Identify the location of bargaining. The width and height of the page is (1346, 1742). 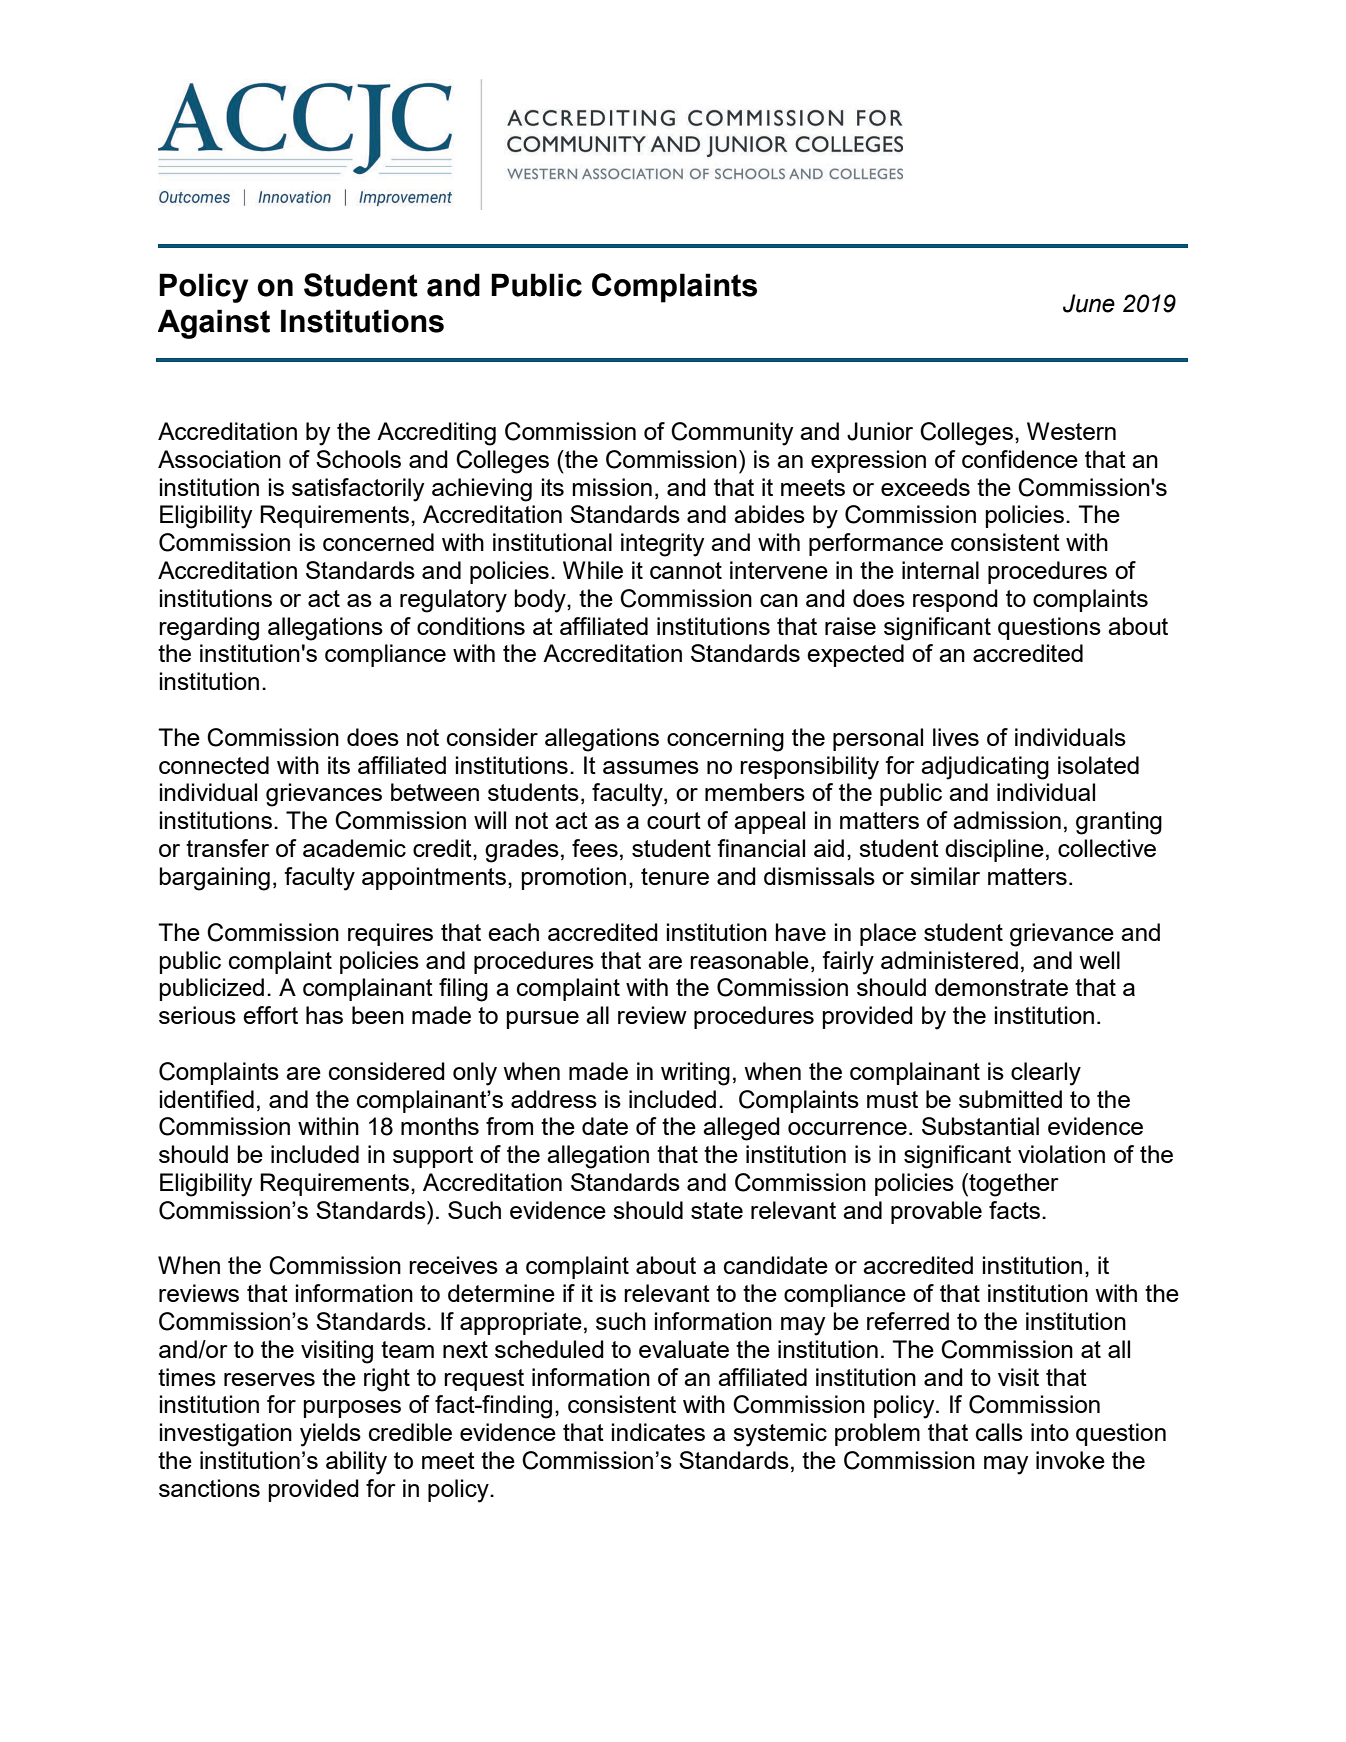
(214, 879).
